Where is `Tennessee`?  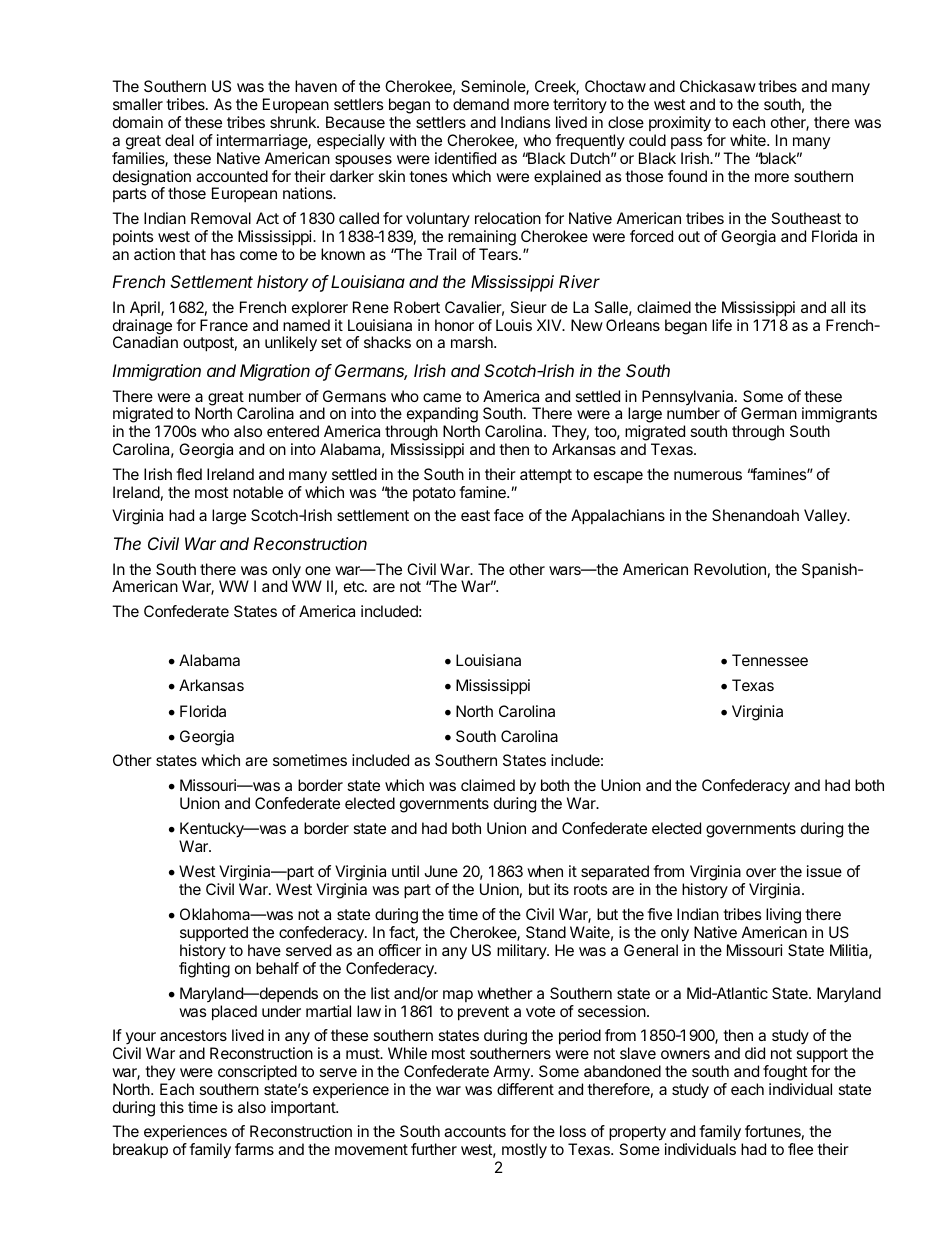
Tennessee is located at coordinates (770, 660).
